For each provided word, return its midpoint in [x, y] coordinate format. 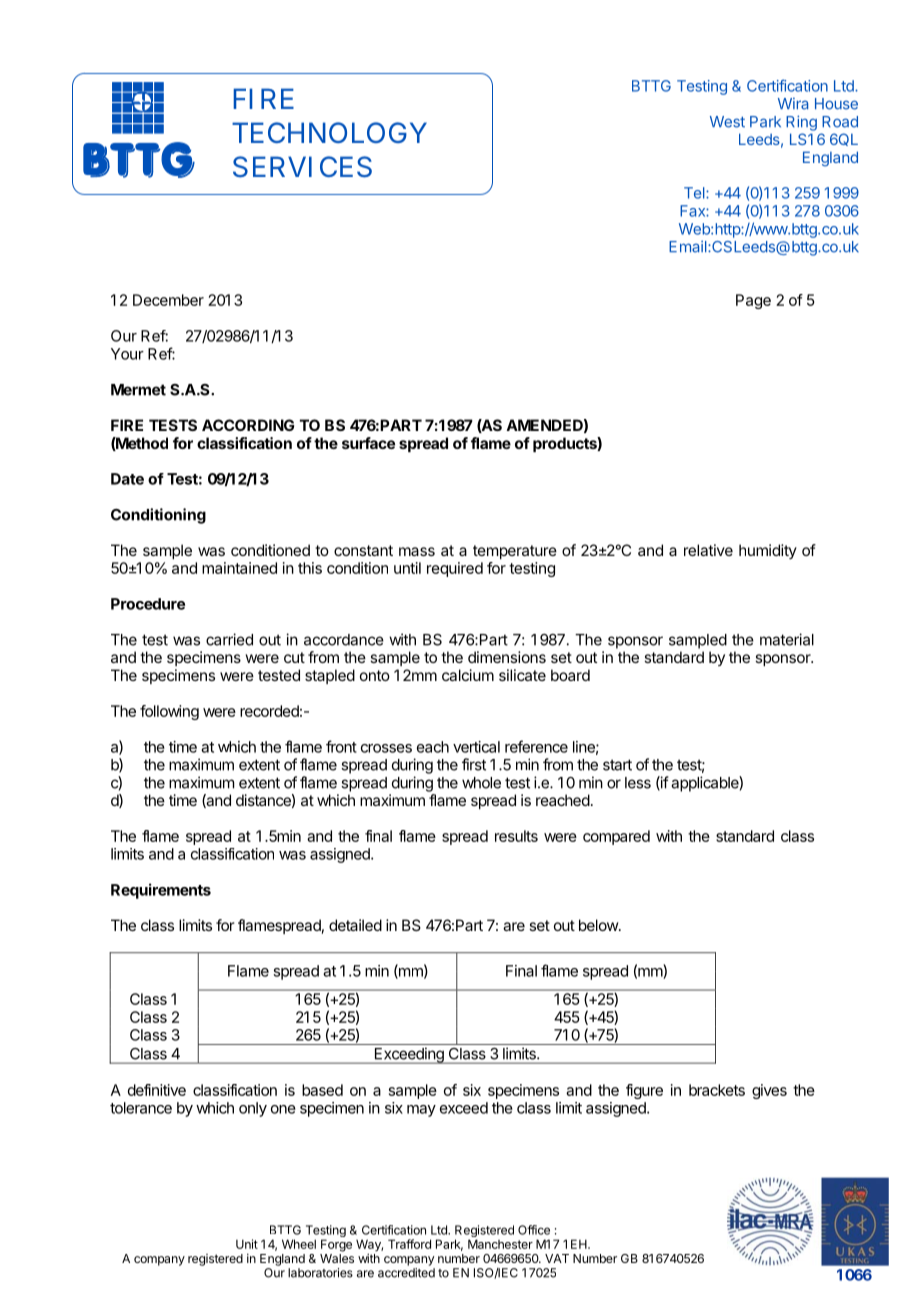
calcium [468, 675]
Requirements [161, 891]
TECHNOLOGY [329, 132]
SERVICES [302, 167]
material [787, 639]
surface [368, 443]
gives [769, 1091]
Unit [247, 1244]
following [169, 712]
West [727, 122]
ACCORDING [248, 425]
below [599, 925]
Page [753, 301]
